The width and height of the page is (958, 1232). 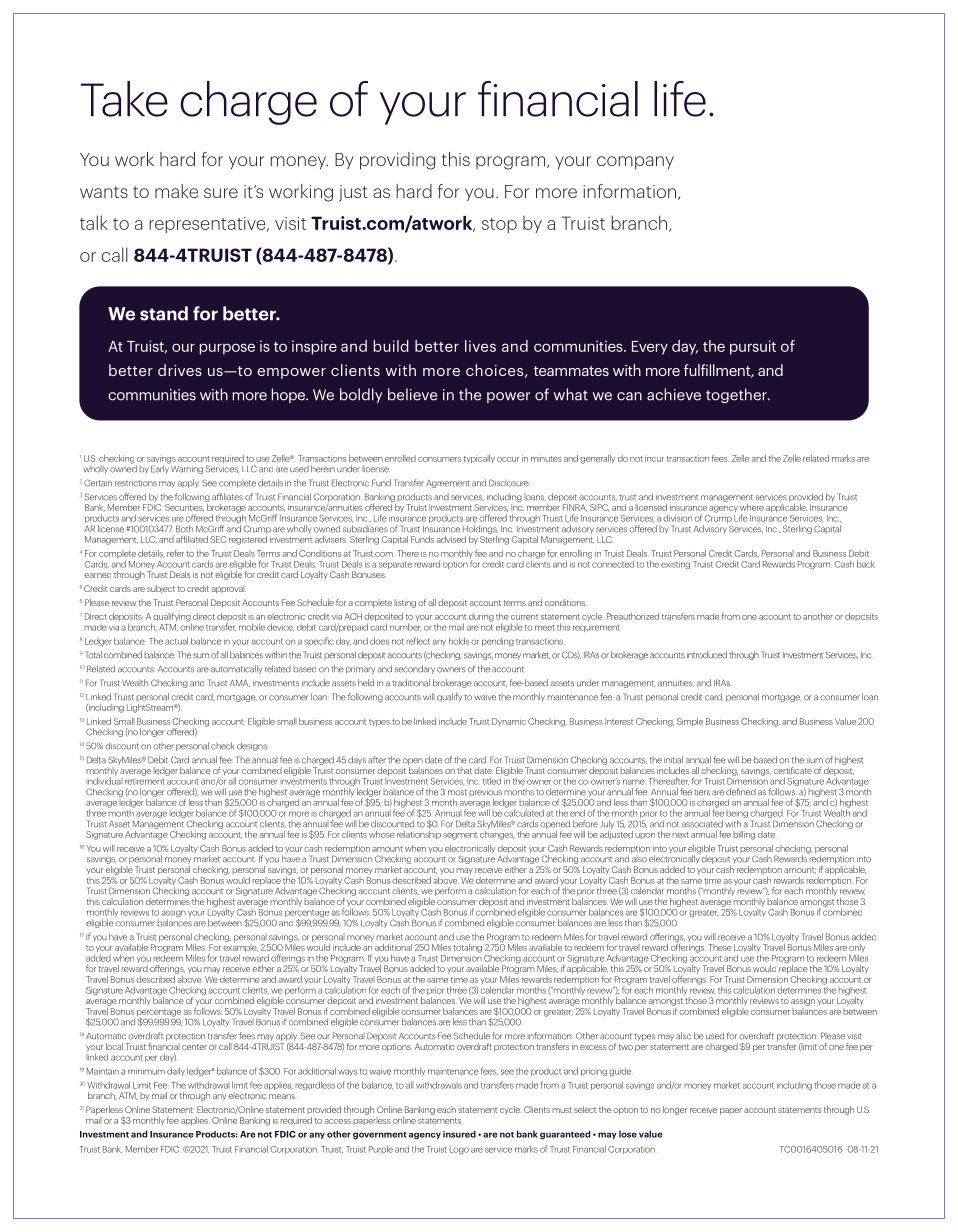 I want to click on providing, so click(x=397, y=161).
